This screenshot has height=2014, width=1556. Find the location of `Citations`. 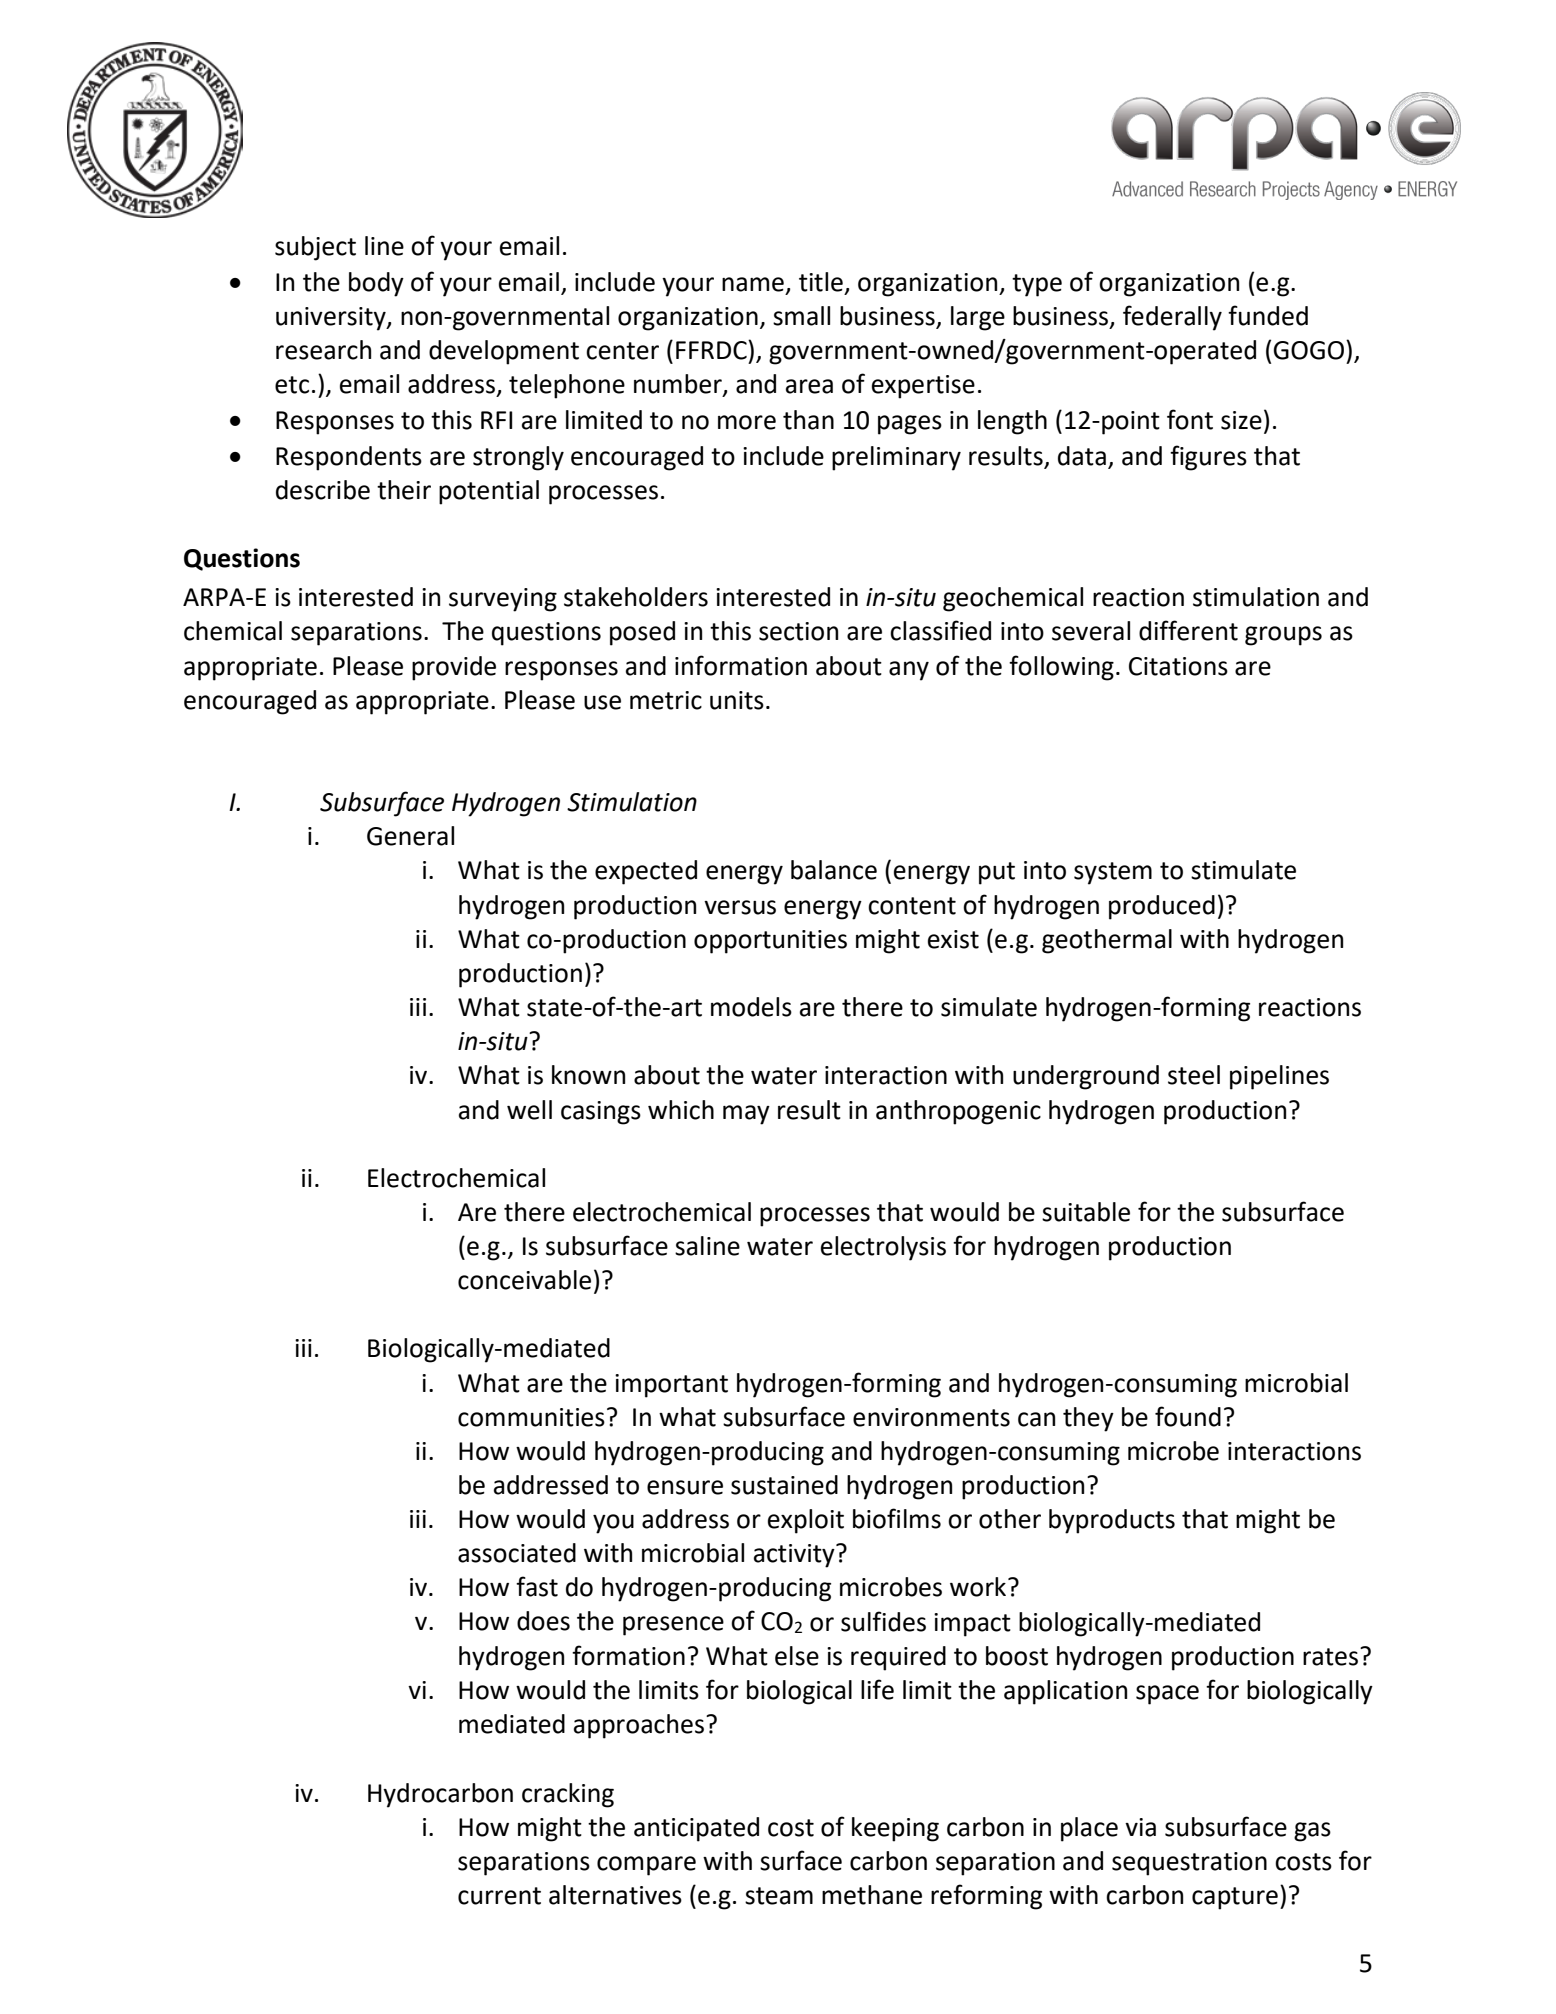

Citations is located at coordinates (1178, 666).
